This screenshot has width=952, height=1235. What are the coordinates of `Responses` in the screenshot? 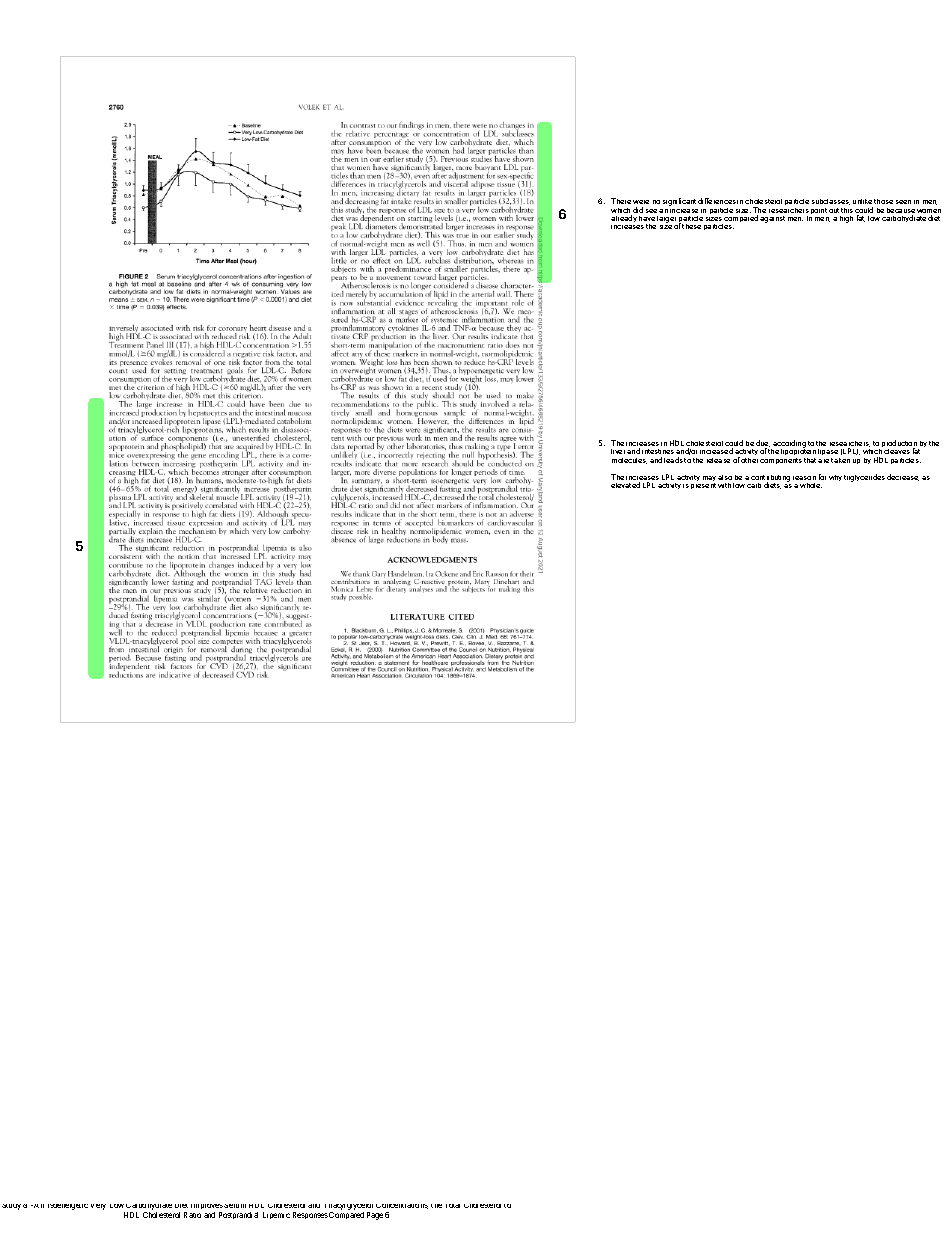 It's located at (310, 1215).
